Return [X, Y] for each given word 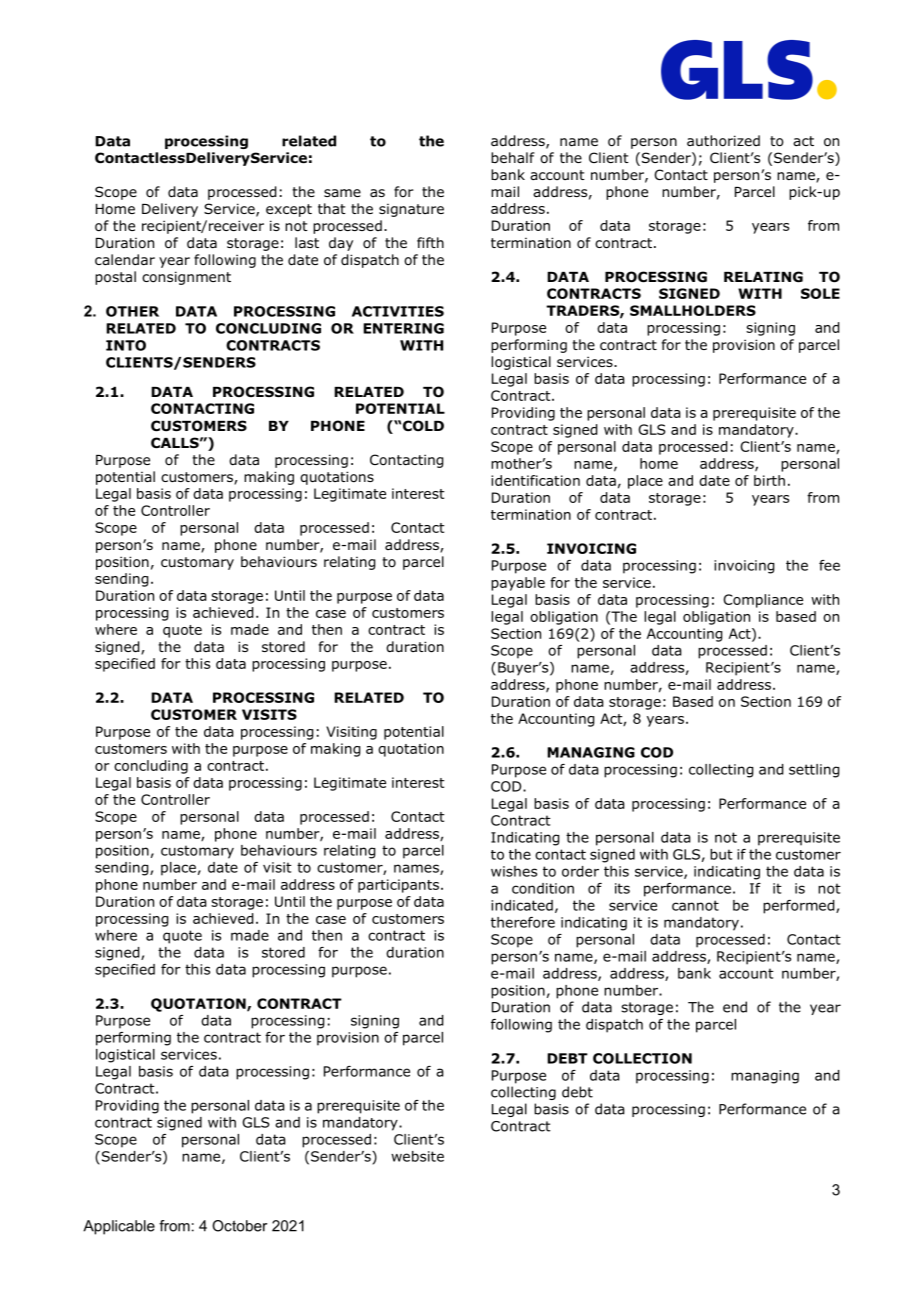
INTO [126, 345]
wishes [514, 871]
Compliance [763, 601]
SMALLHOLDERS [693, 310]
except [289, 210]
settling [814, 771]
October [239, 1226]
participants [398, 886]
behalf [513, 157]
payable [518, 584]
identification [535, 480]
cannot [695, 905]
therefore [523, 922]
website [417, 1156]
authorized [723, 141]
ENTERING [403, 328]
